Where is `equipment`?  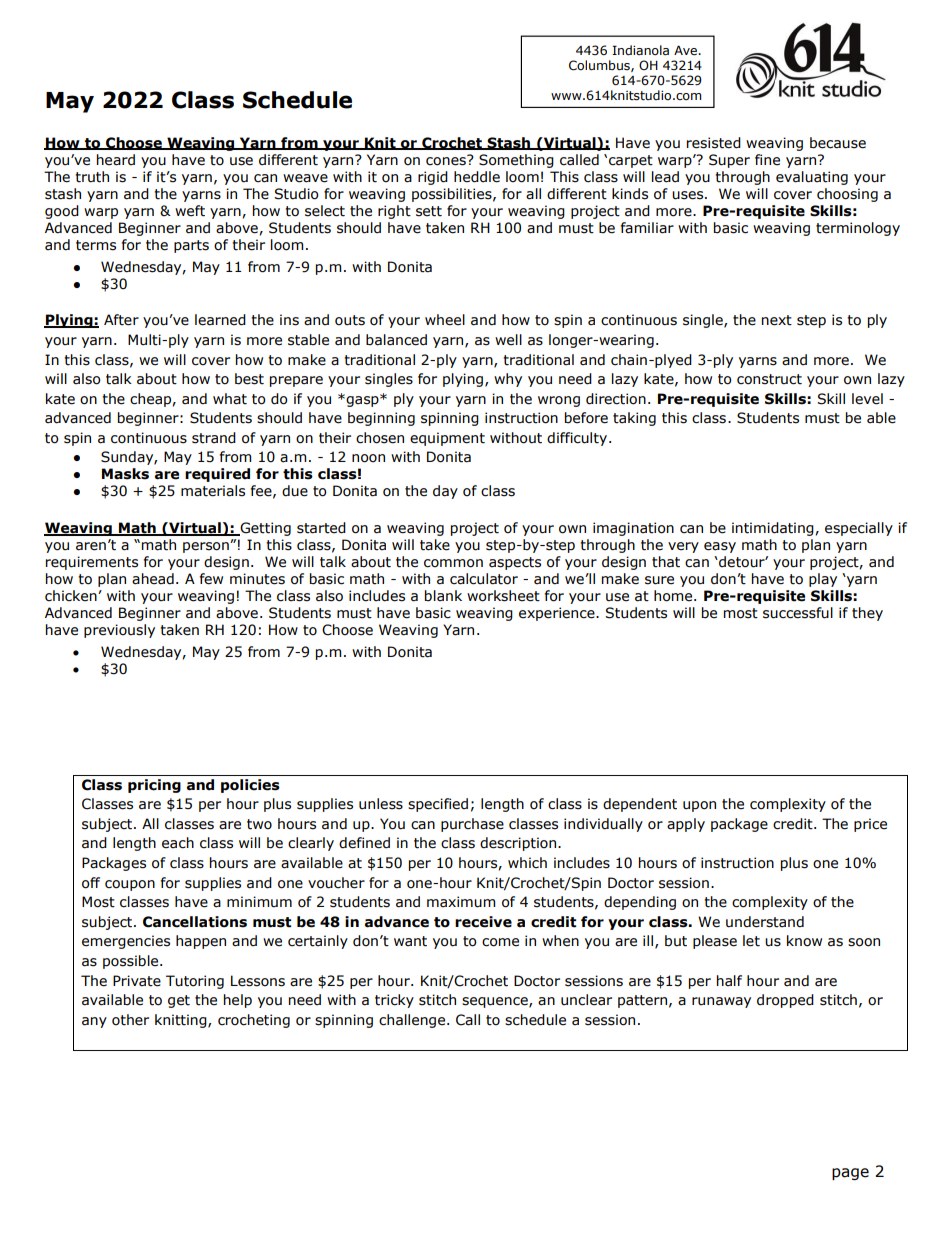
equipment is located at coordinates (447, 439).
